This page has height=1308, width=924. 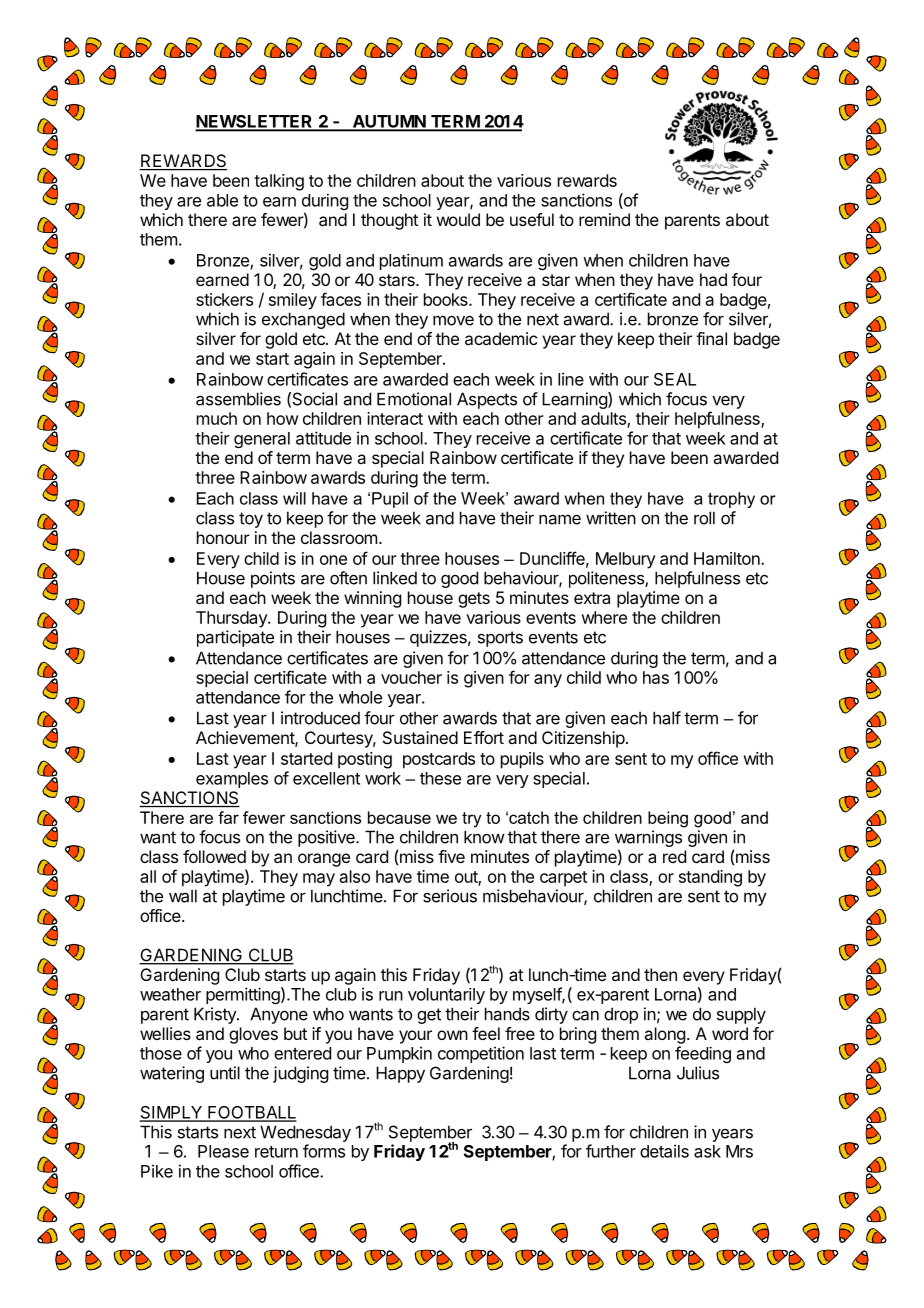 I want to click on AUTUMN, so click(x=388, y=122).
